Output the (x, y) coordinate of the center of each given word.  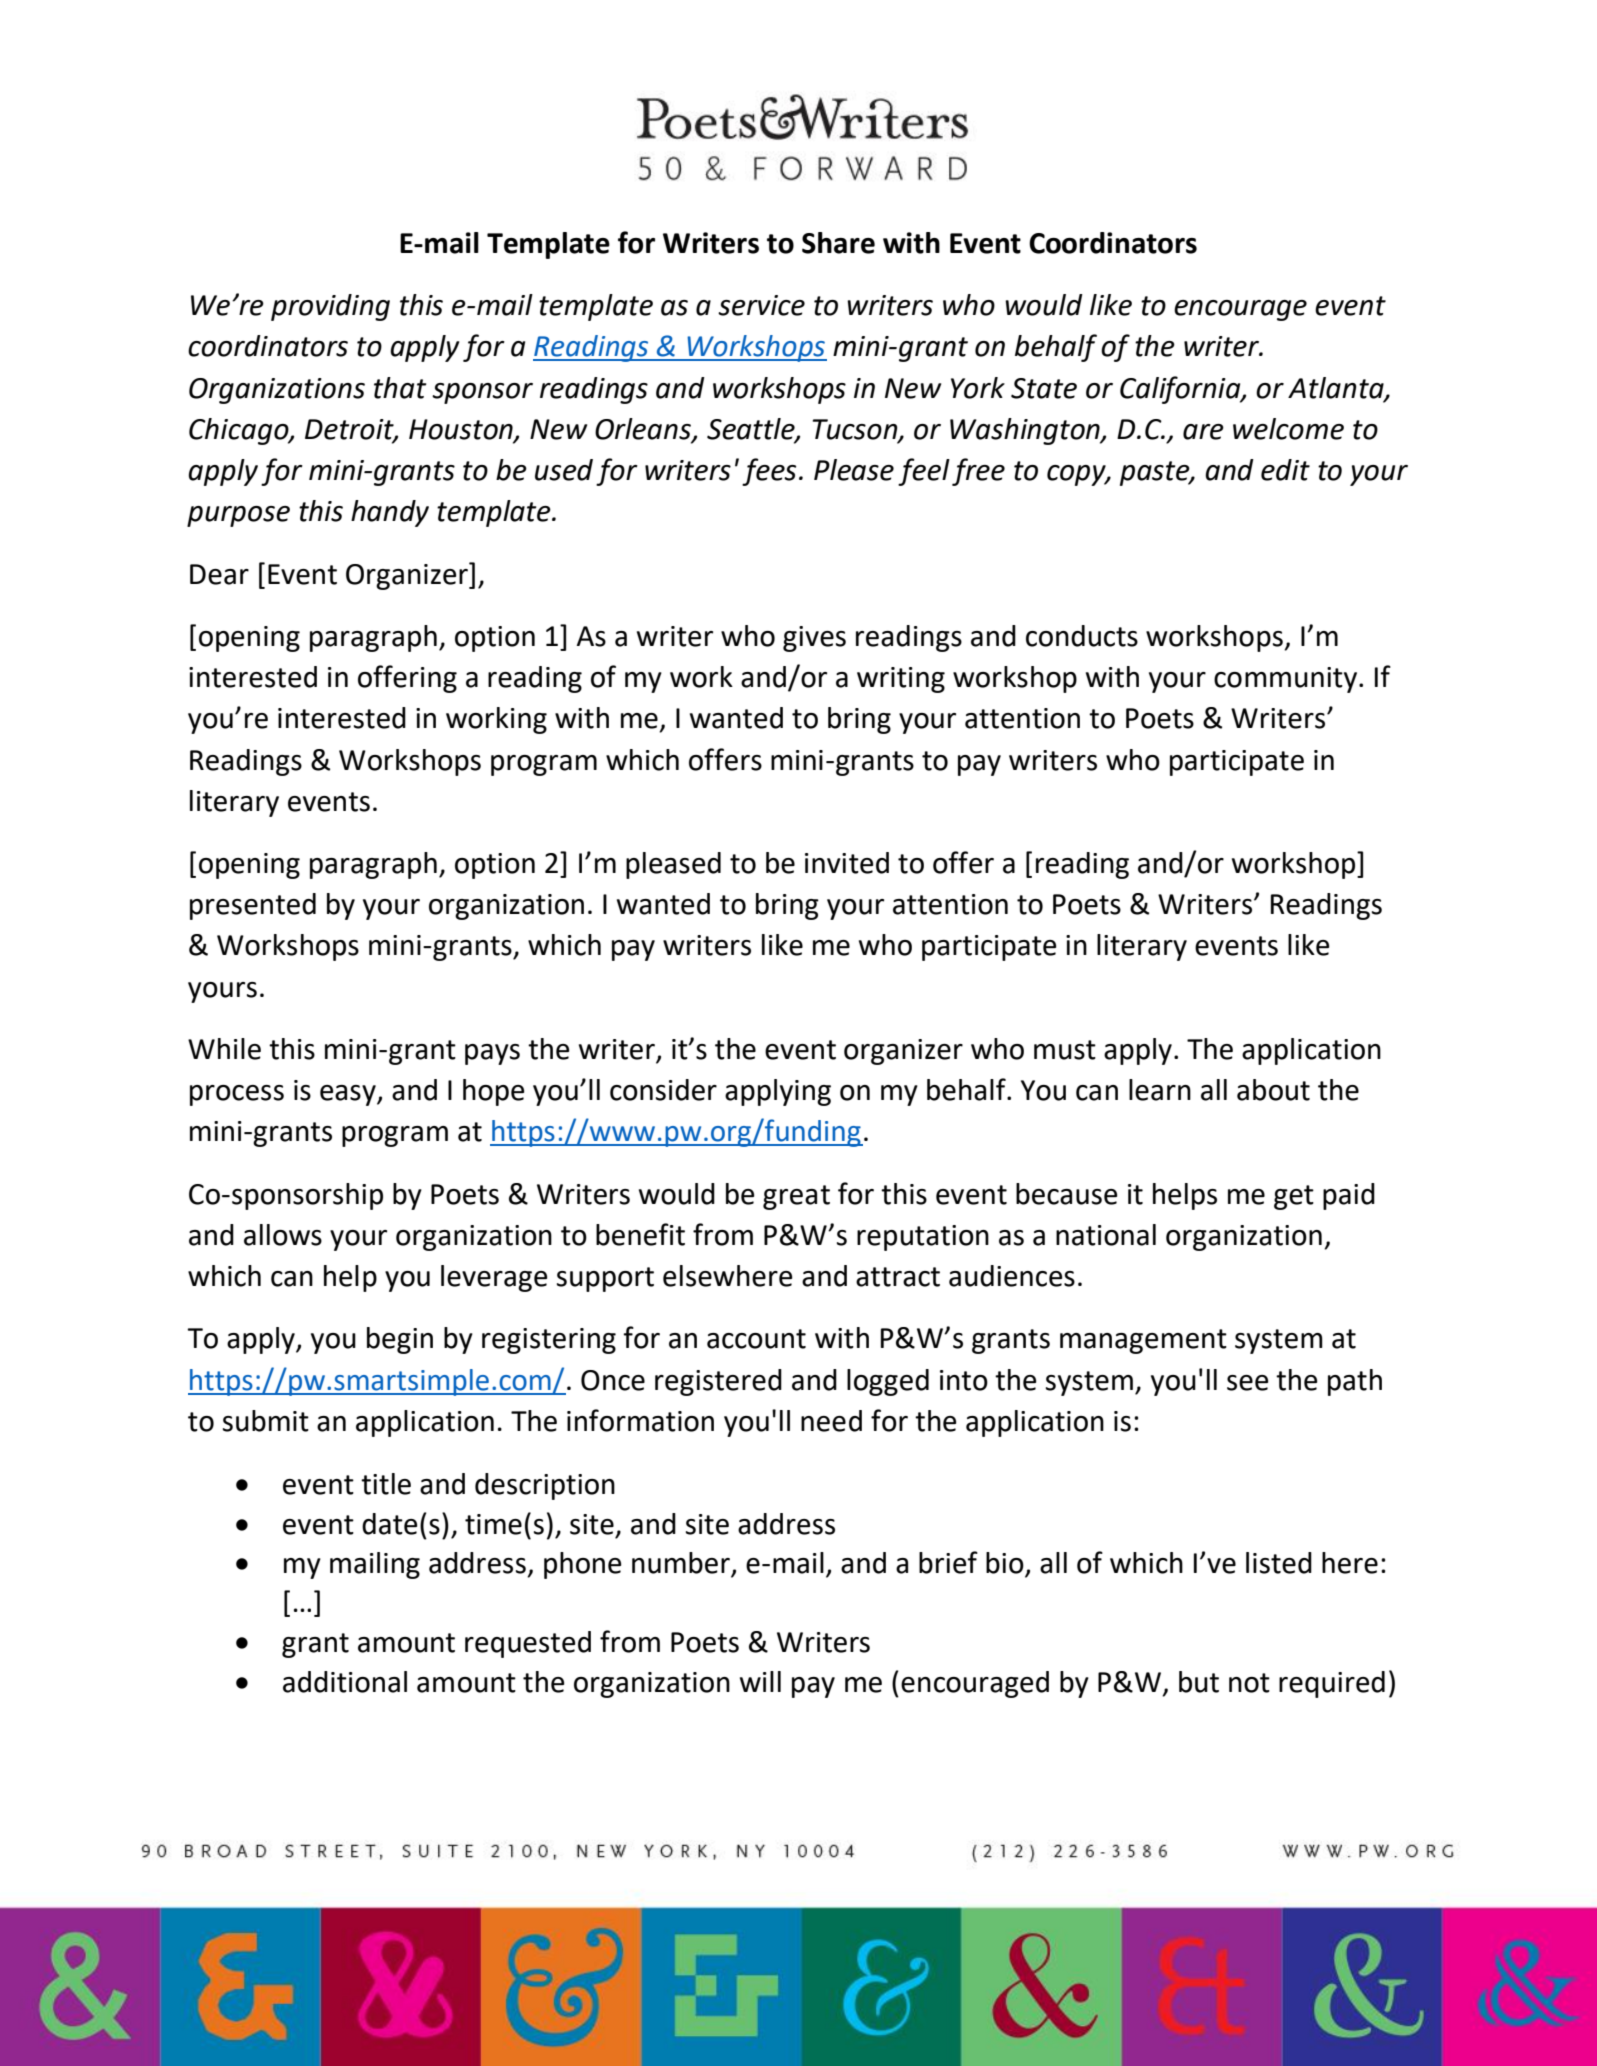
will (760, 1681)
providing (330, 307)
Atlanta (1337, 389)
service (761, 305)
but (1199, 1682)
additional (345, 1682)
